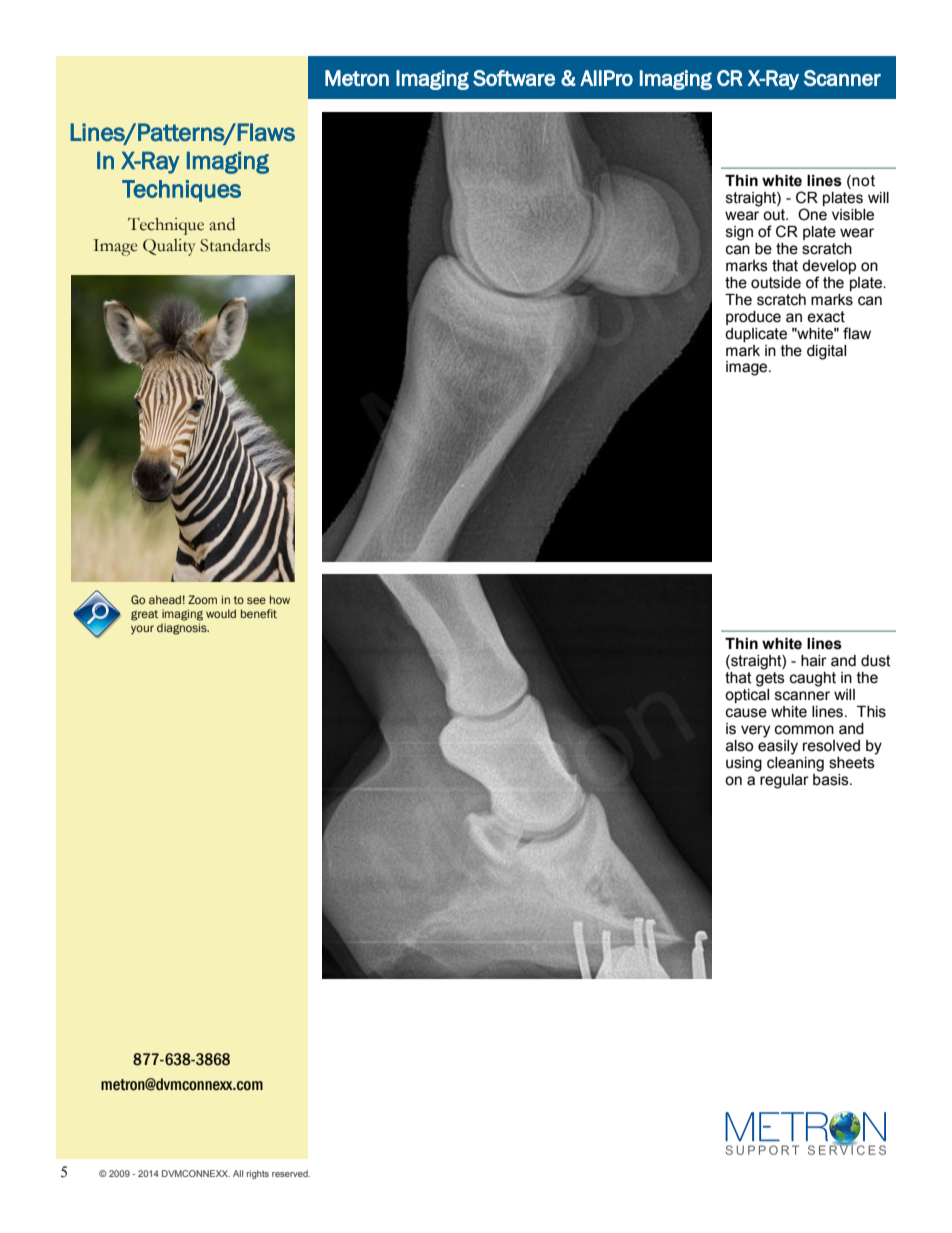 This image has width=952, height=1233. I want to click on Quality, so click(169, 247).
